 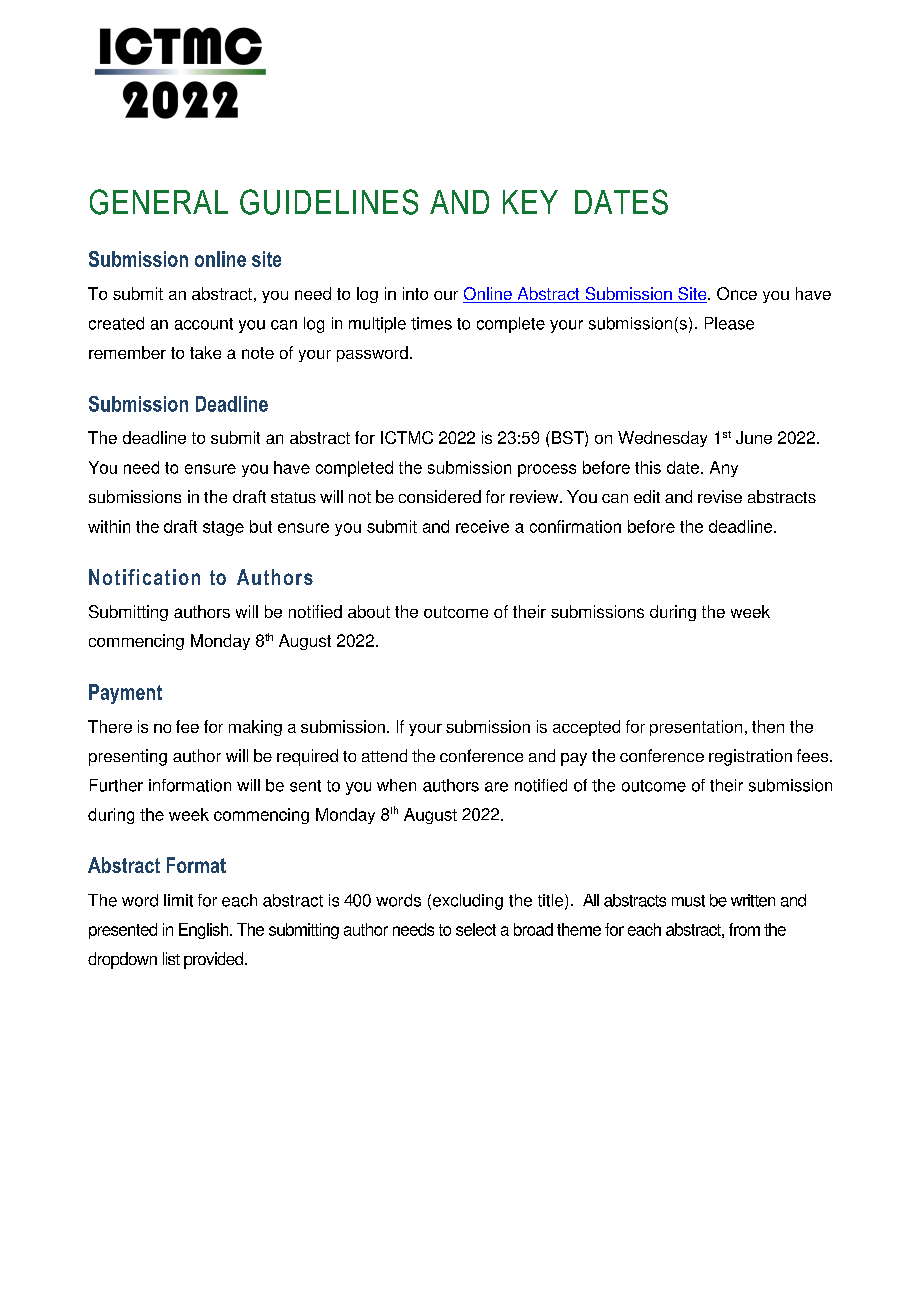 What do you see at coordinates (255, 728) in the image?
I see `making` at bounding box center [255, 728].
